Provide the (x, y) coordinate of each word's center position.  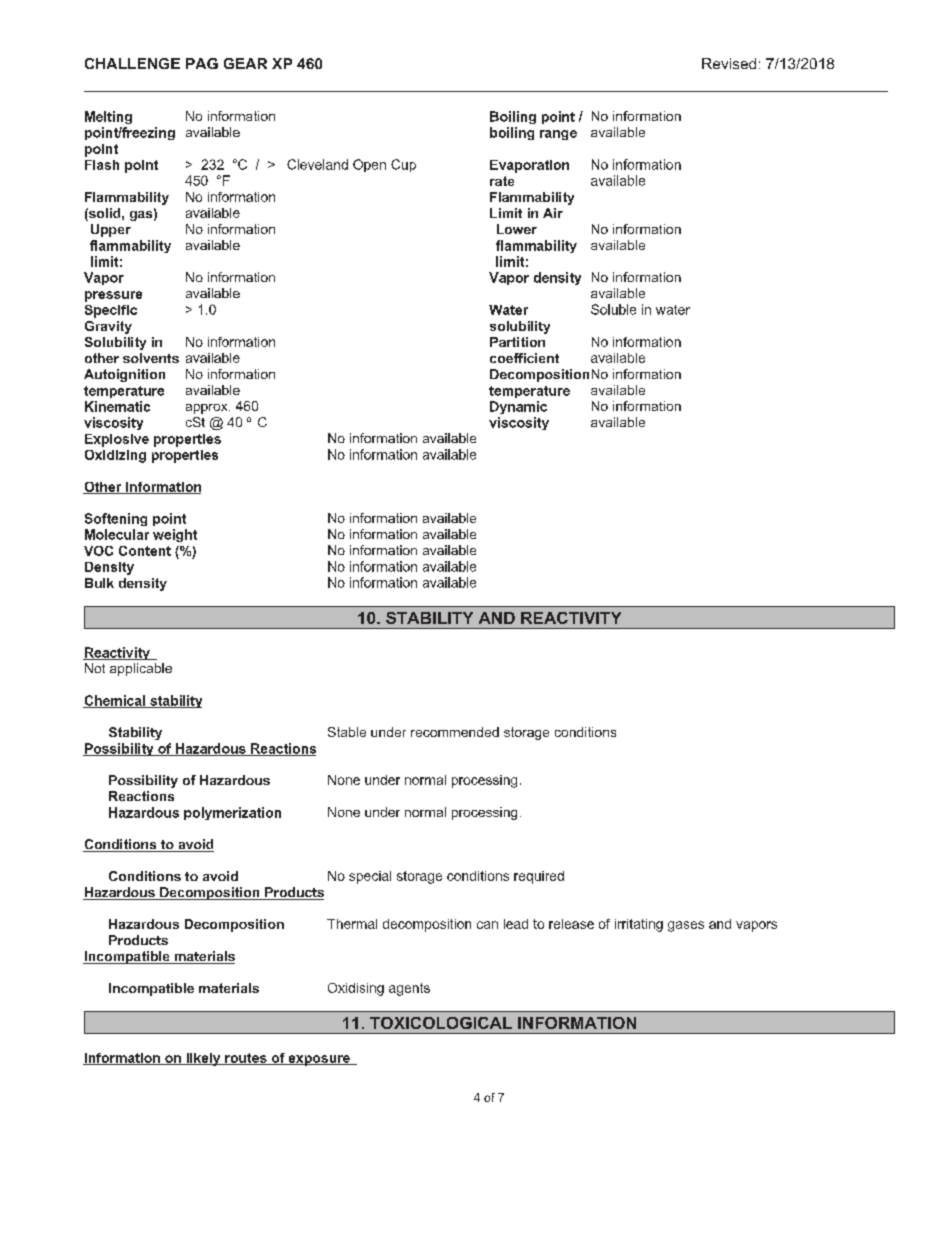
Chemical (115, 701)
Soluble (613, 309)
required (539, 877)
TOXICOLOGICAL (441, 1023)
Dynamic (518, 407)
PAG (202, 63)
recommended (455, 732)
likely (203, 1059)
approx (208, 409)
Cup (403, 165)
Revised (729, 63)
